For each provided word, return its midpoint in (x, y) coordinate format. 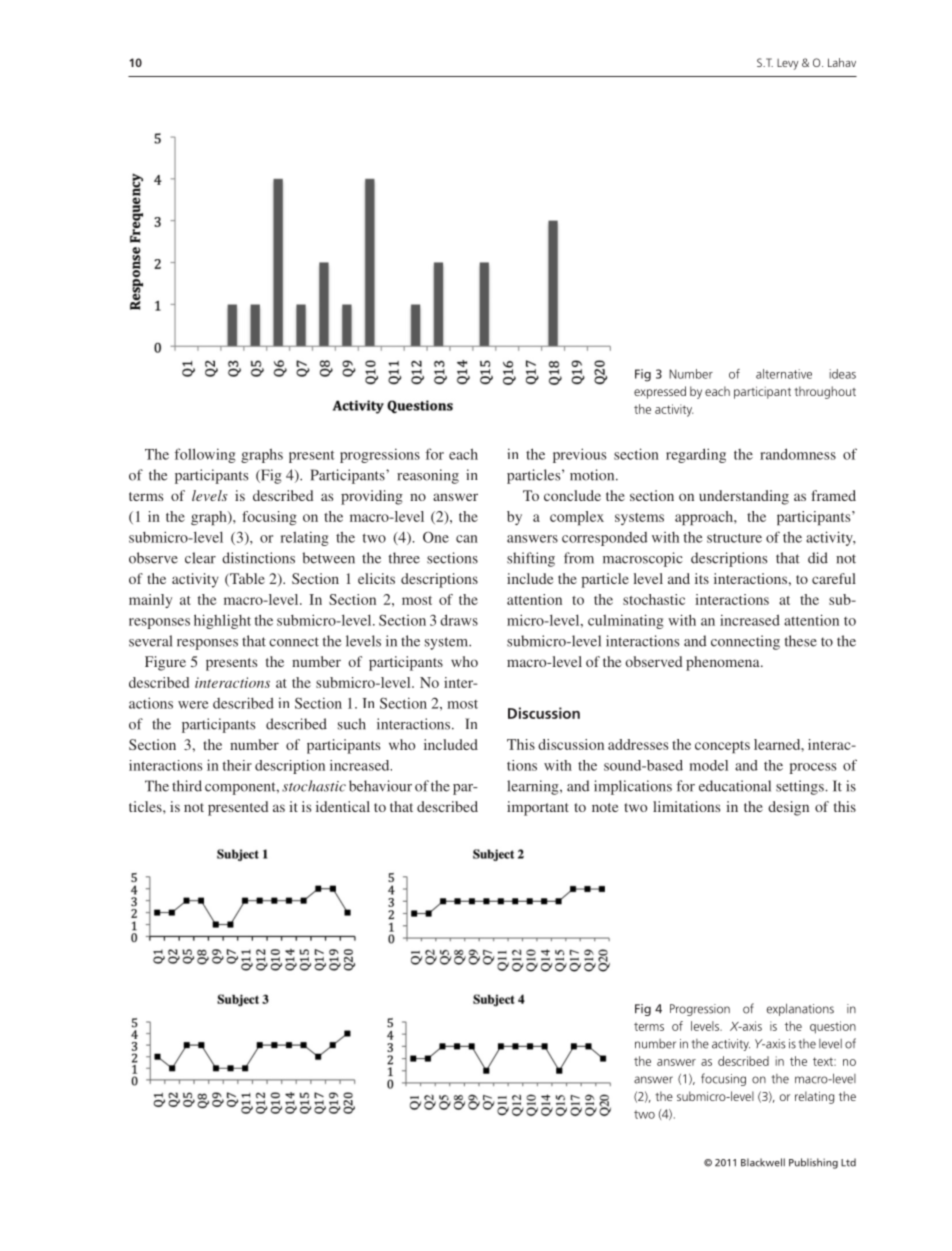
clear (200, 558)
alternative (784, 374)
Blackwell (763, 1162)
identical (343, 806)
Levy (788, 64)
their (237, 765)
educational (735, 786)
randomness (798, 454)
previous (579, 455)
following (205, 455)
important (538, 808)
